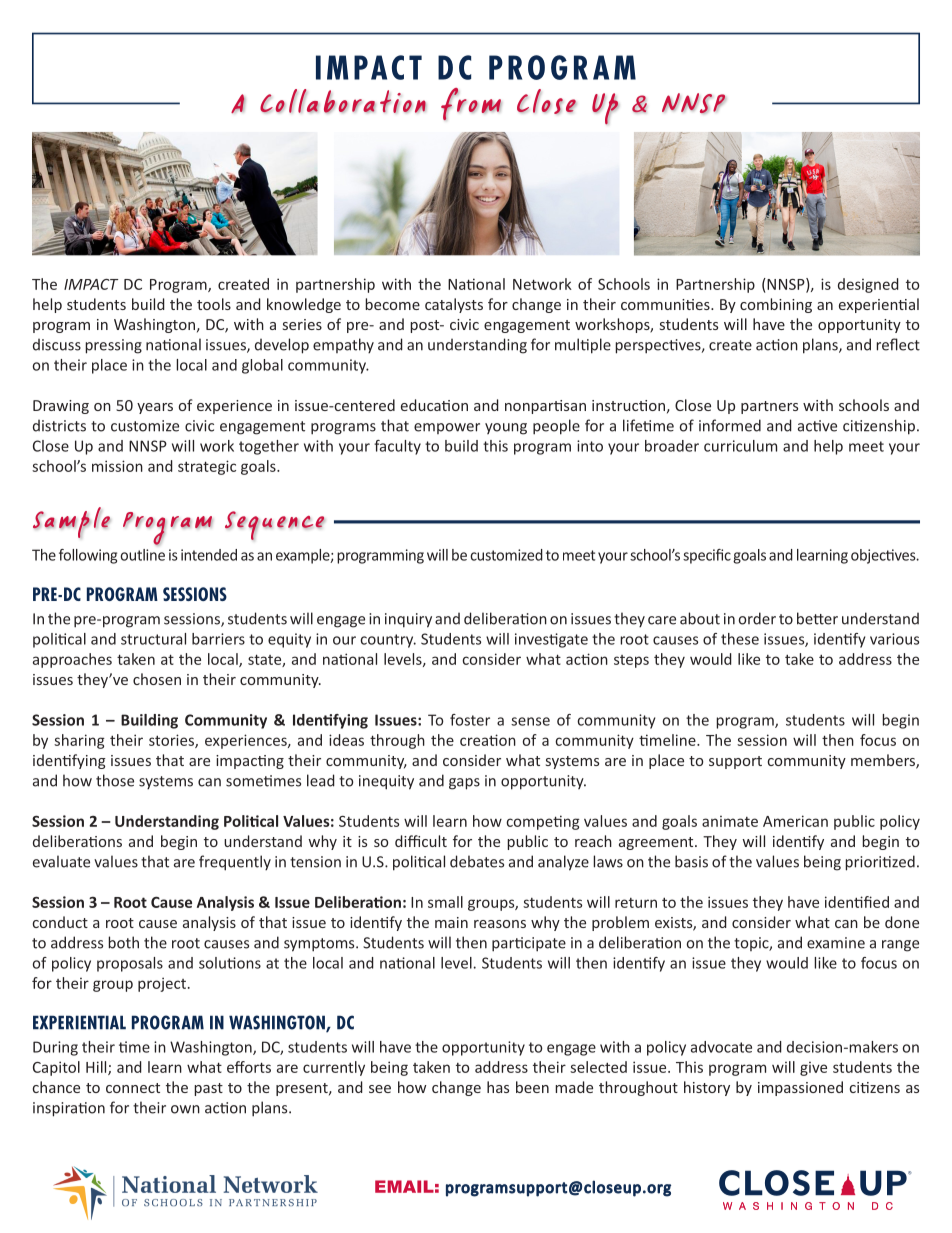  Describe the element at coordinates (153, 639) in the screenshot. I see `structural` at that location.
